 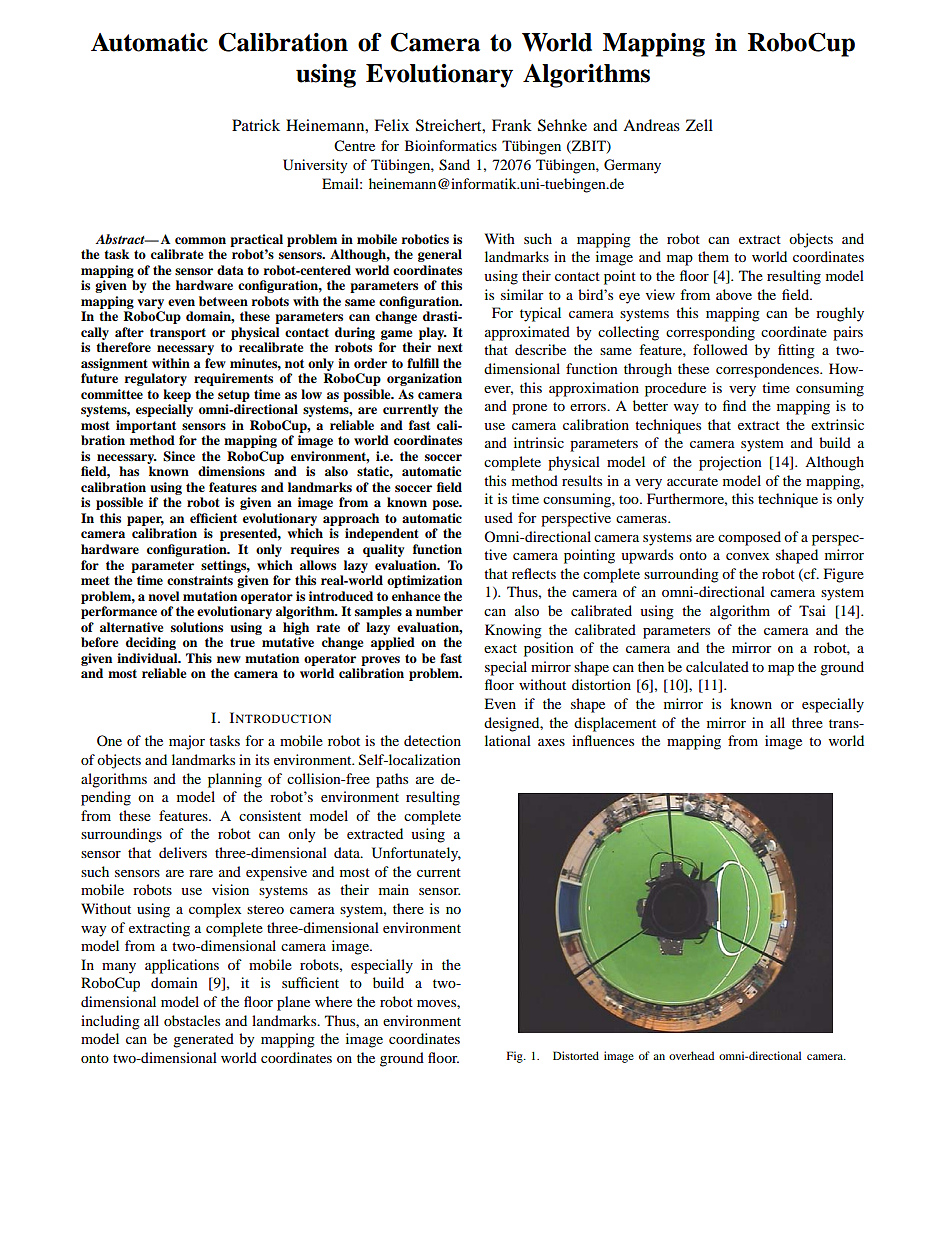 What do you see at coordinates (192, 1020) in the screenshot?
I see `obstacles` at bounding box center [192, 1020].
